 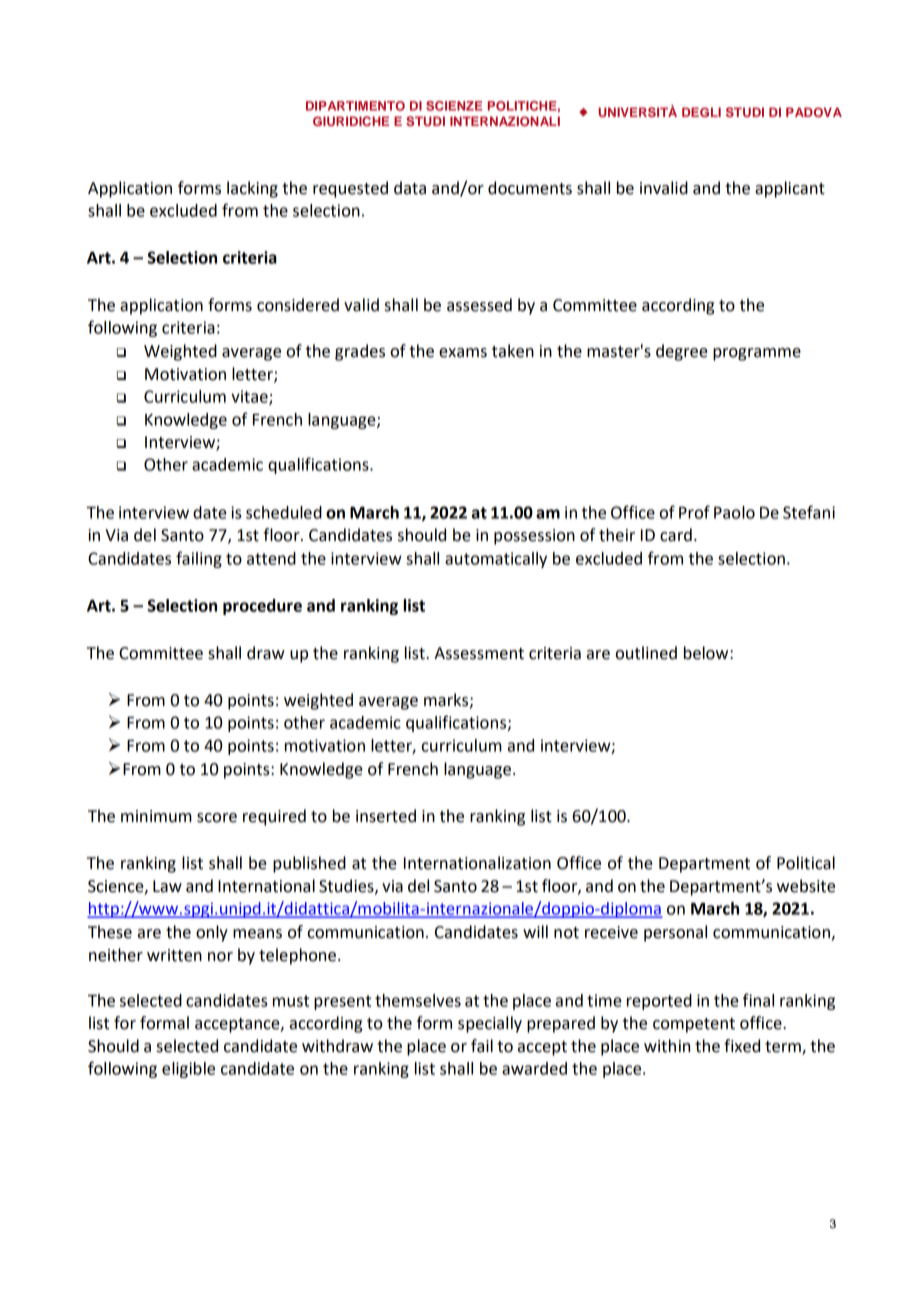 What do you see at coordinates (676, 535) in the page?
I see `card` at bounding box center [676, 535].
